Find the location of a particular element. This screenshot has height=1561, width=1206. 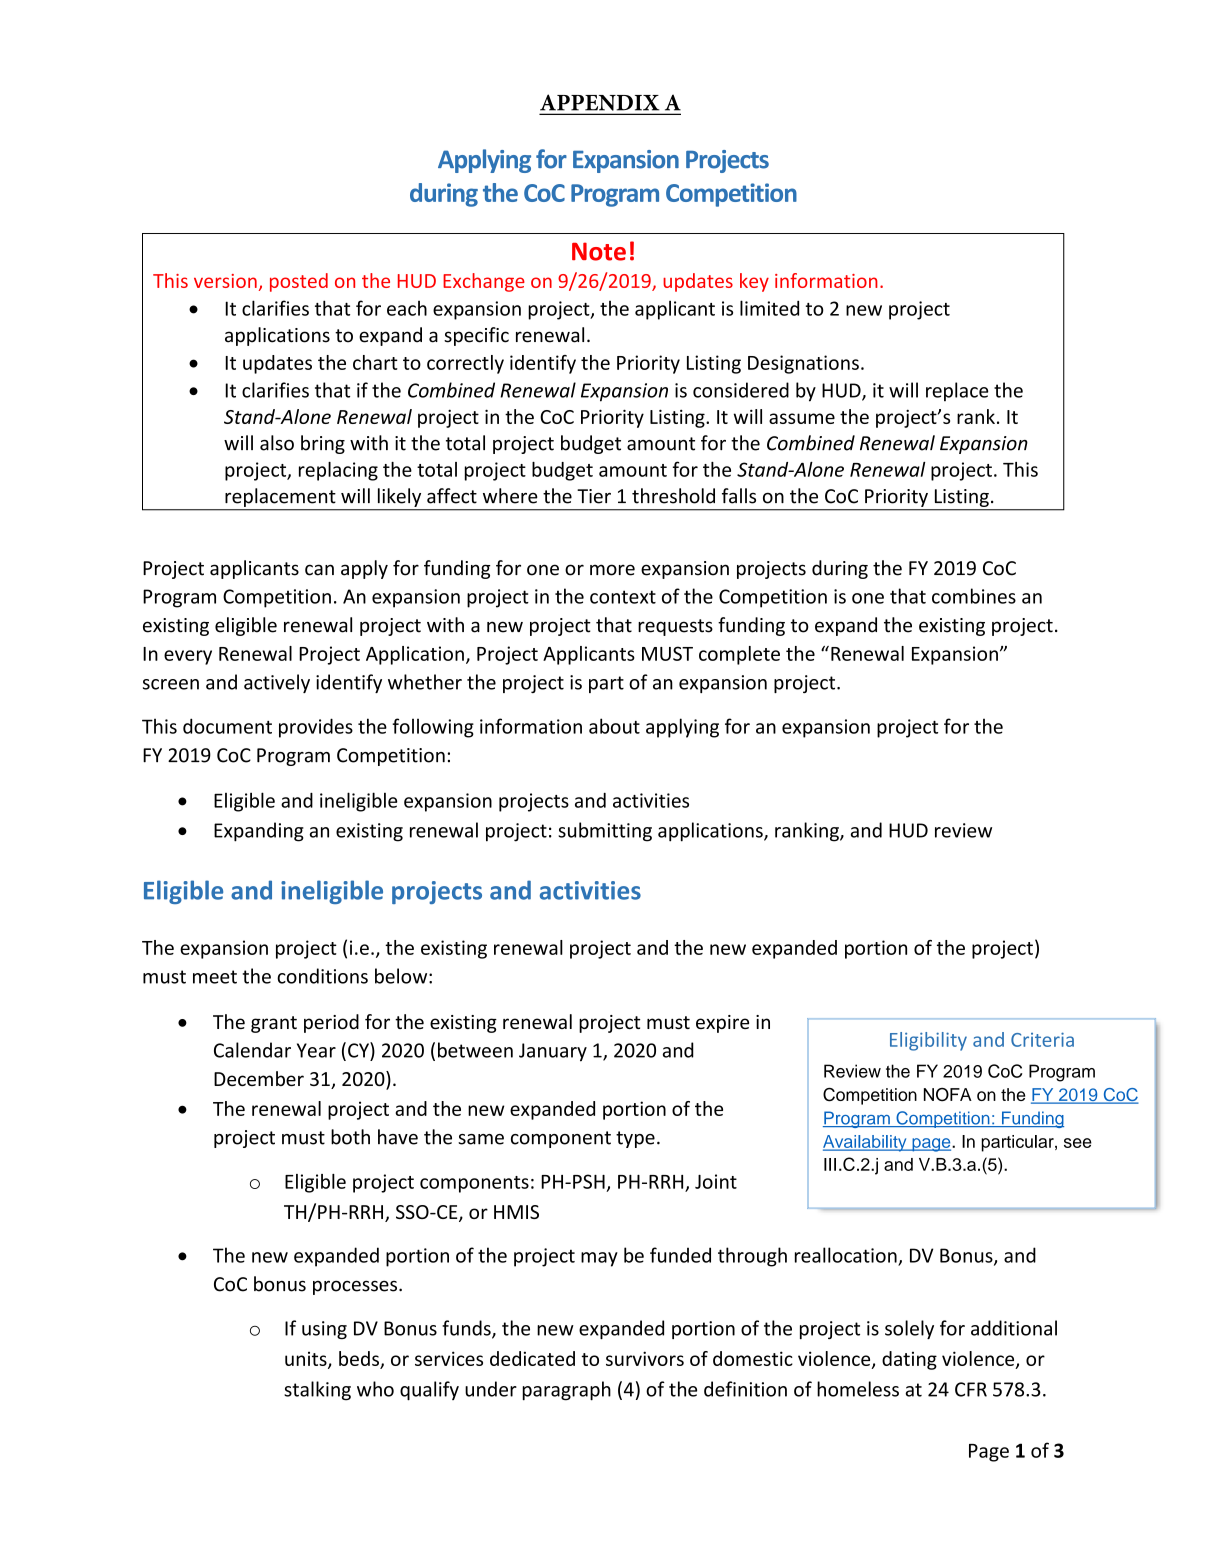

complete is located at coordinates (739, 655).
